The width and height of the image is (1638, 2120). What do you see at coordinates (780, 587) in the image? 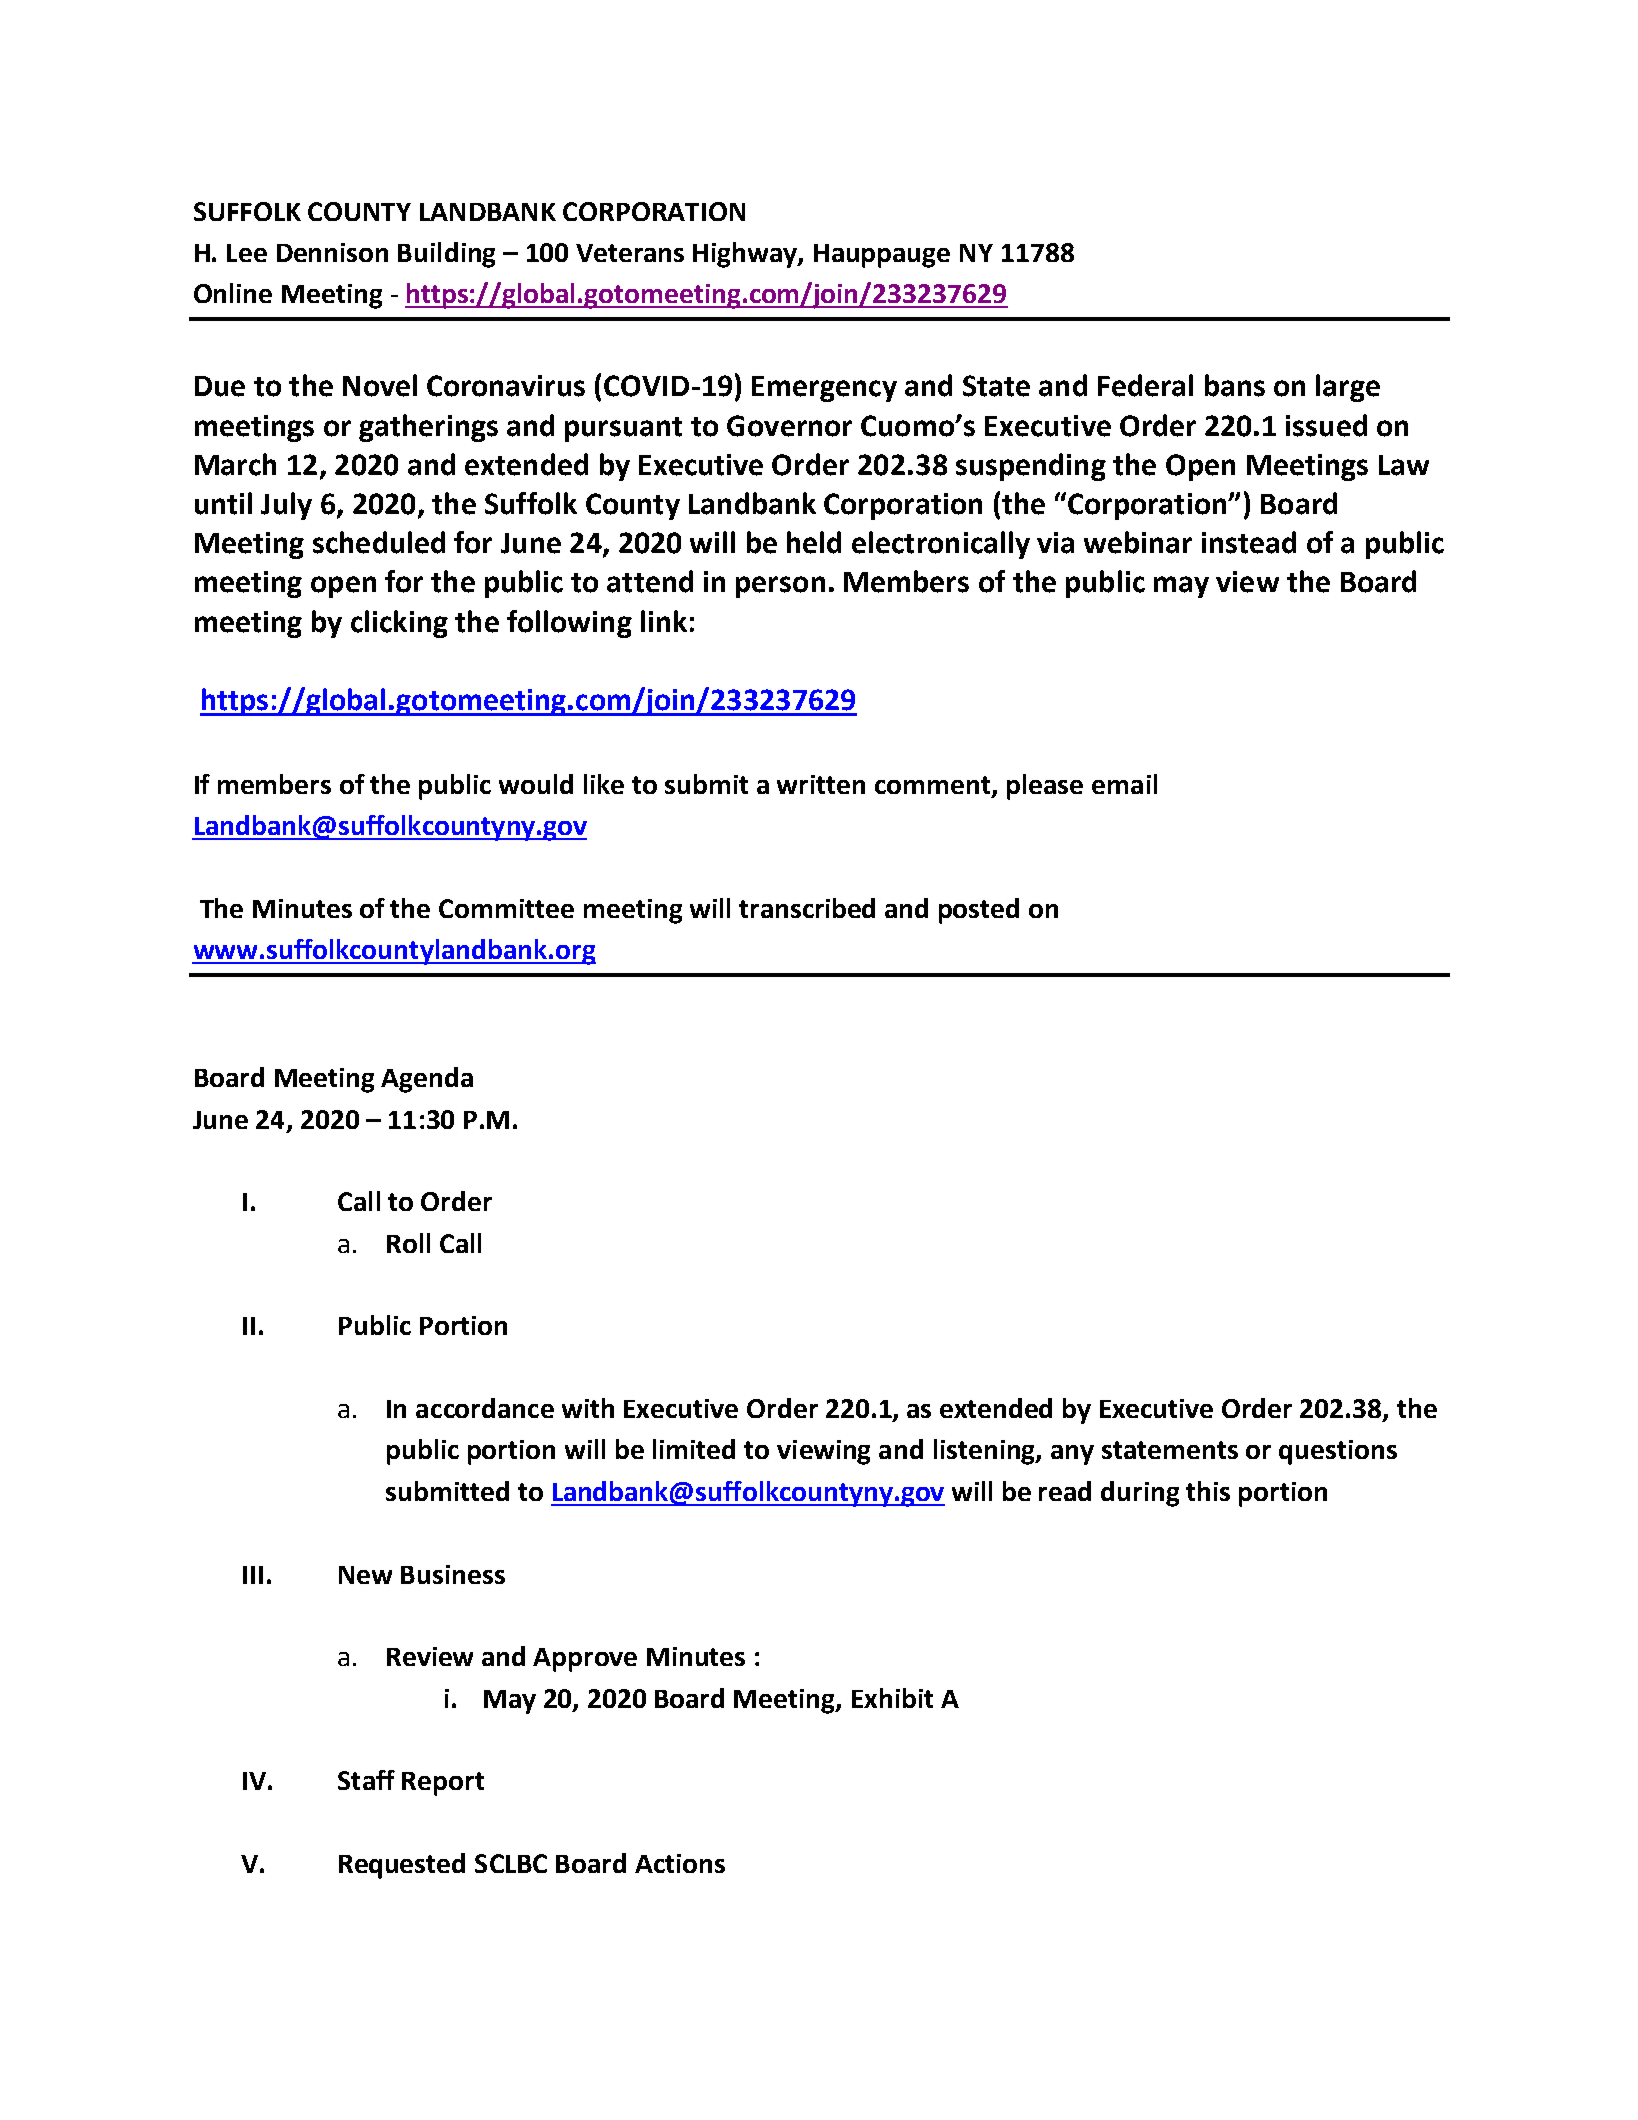
I see `person` at bounding box center [780, 587].
